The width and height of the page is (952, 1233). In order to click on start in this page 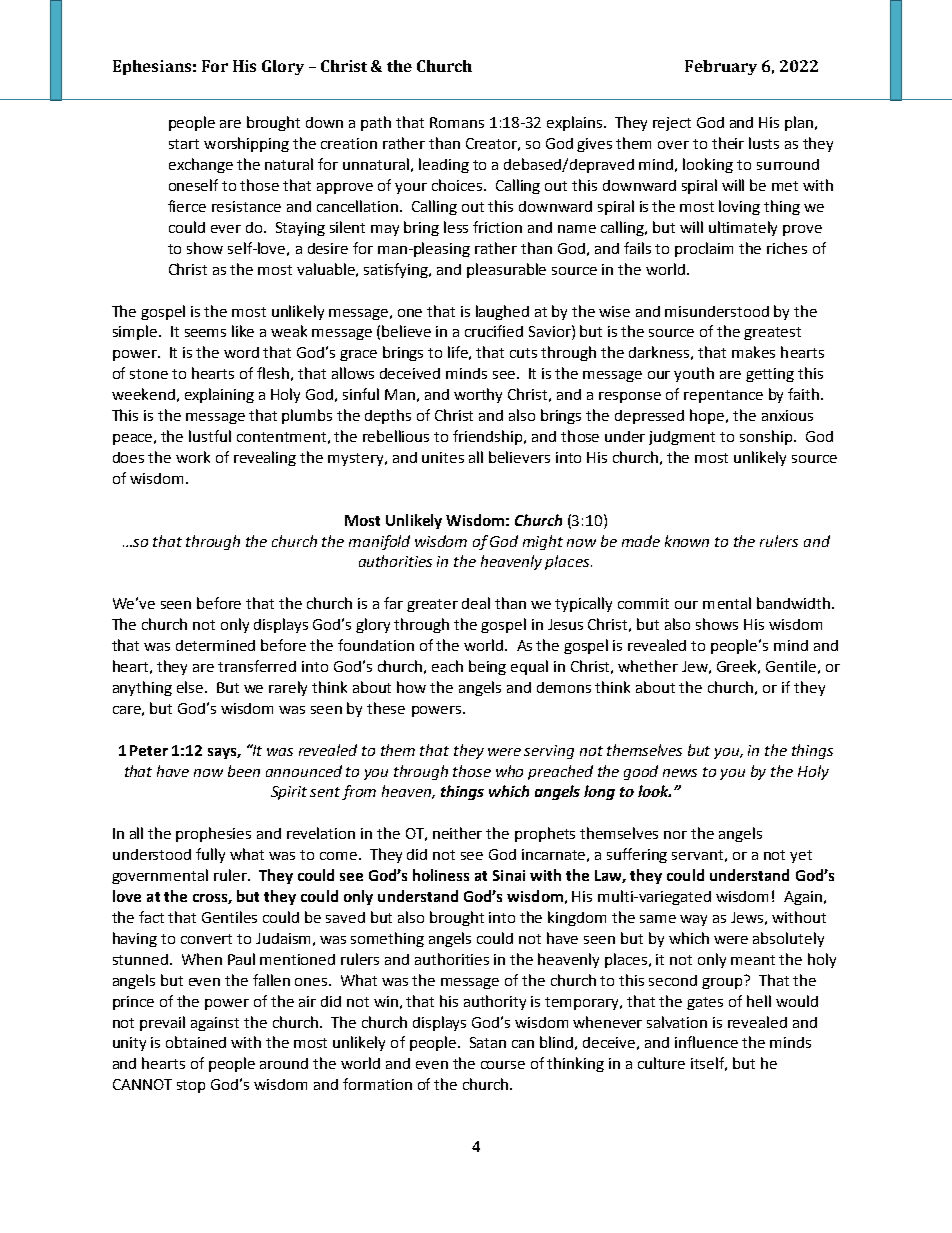, I will do `click(184, 144)`.
